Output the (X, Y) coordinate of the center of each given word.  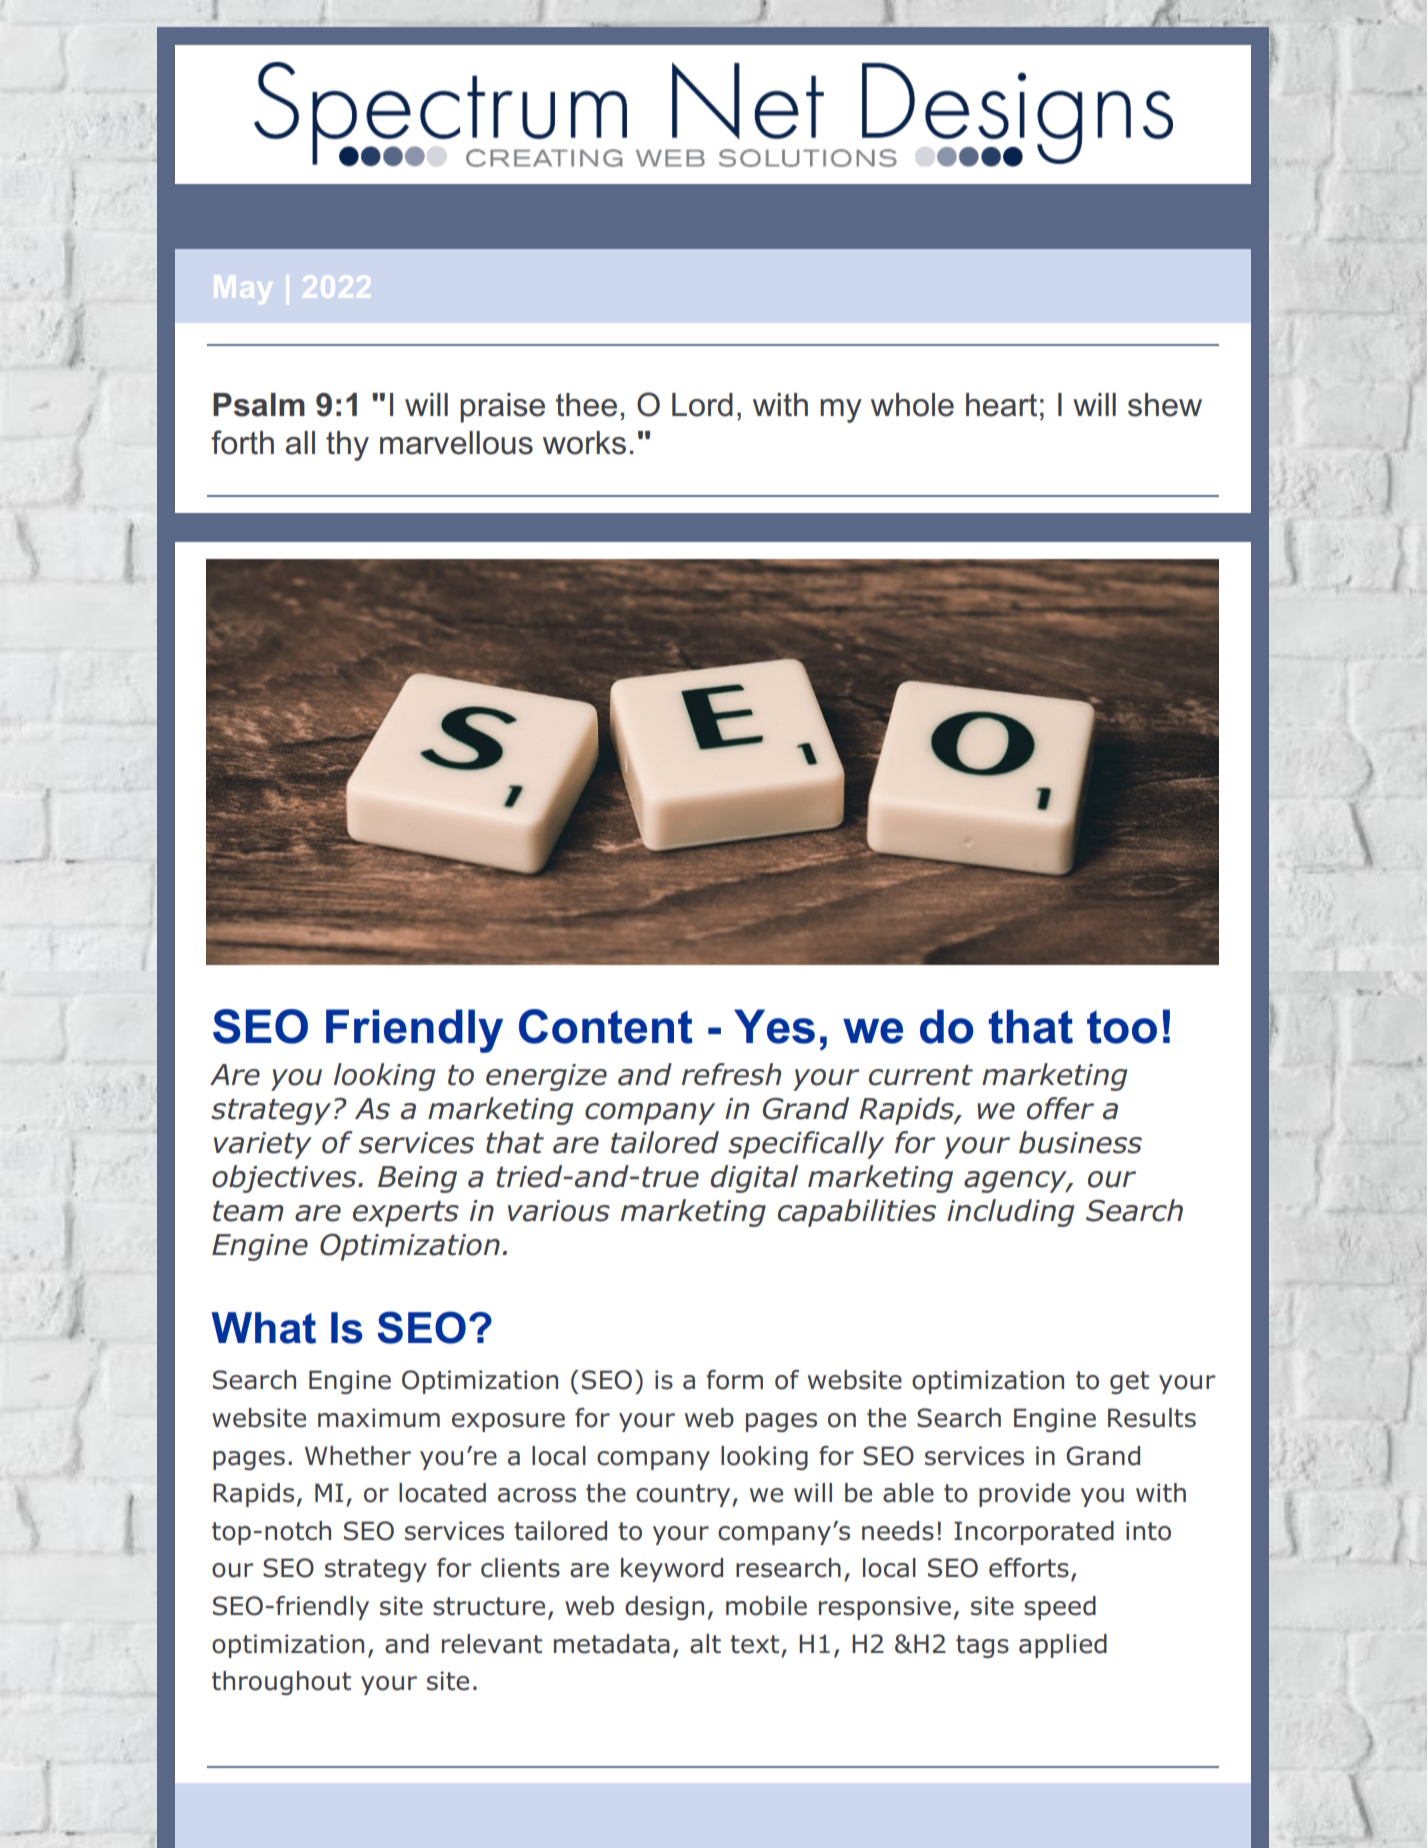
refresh (731, 1074)
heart (1001, 405)
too (1122, 1027)
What (263, 1328)
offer (1060, 1108)
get (1129, 1382)
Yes (774, 1026)
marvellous (456, 443)
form (734, 1380)
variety (263, 1145)
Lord (702, 405)
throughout (281, 1683)
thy (347, 446)
